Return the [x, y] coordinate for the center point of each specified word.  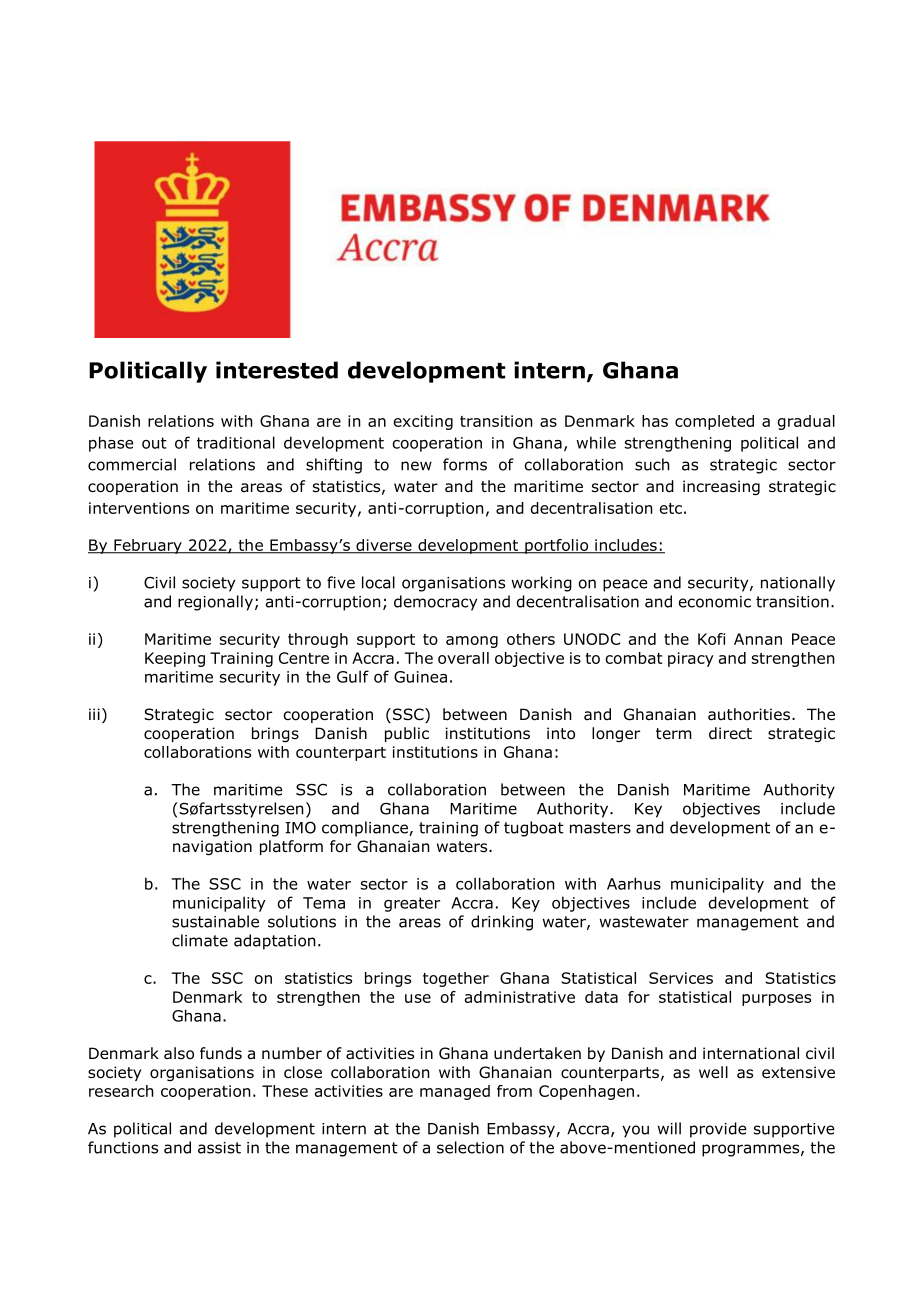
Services [681, 978]
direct [730, 733]
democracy [435, 603]
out [154, 443]
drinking [502, 923]
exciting [423, 422]
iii [94, 714]
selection [470, 1147]
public [407, 734]
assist [219, 1148]
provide [718, 1130]
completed [714, 422]
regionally [215, 603]
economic [715, 602]
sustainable [215, 921]
